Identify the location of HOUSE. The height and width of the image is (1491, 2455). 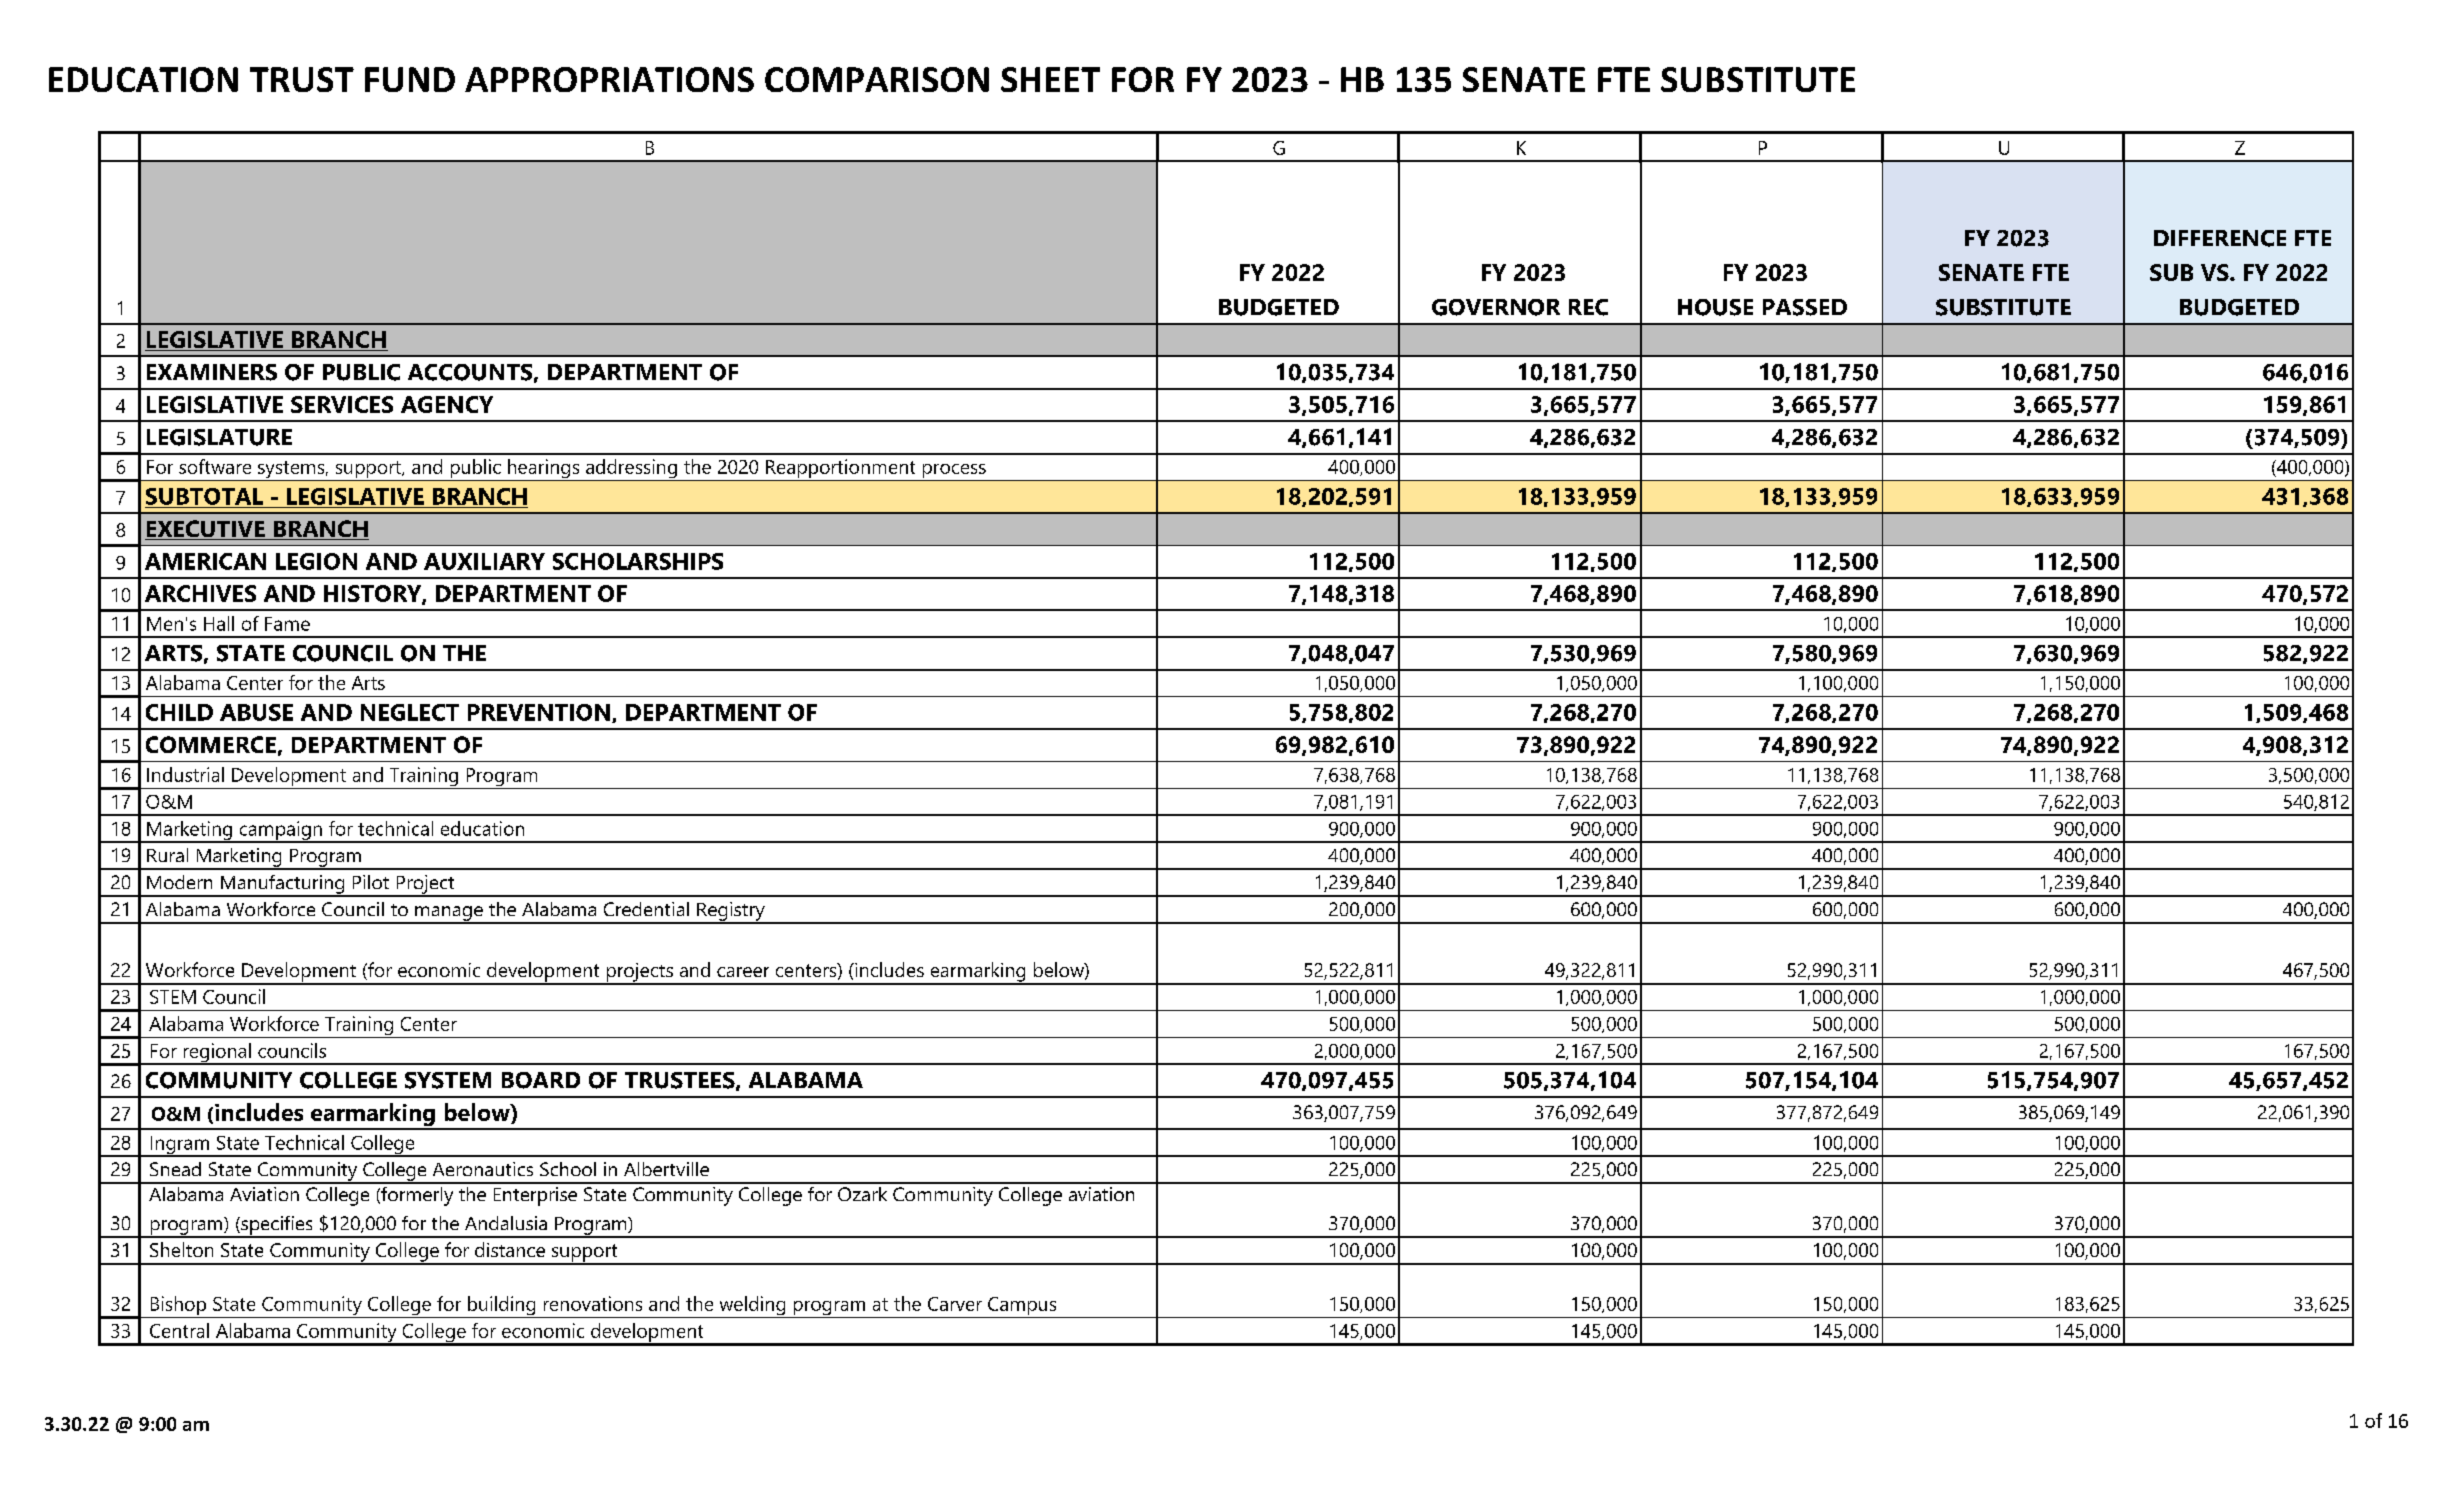
(1715, 307).
